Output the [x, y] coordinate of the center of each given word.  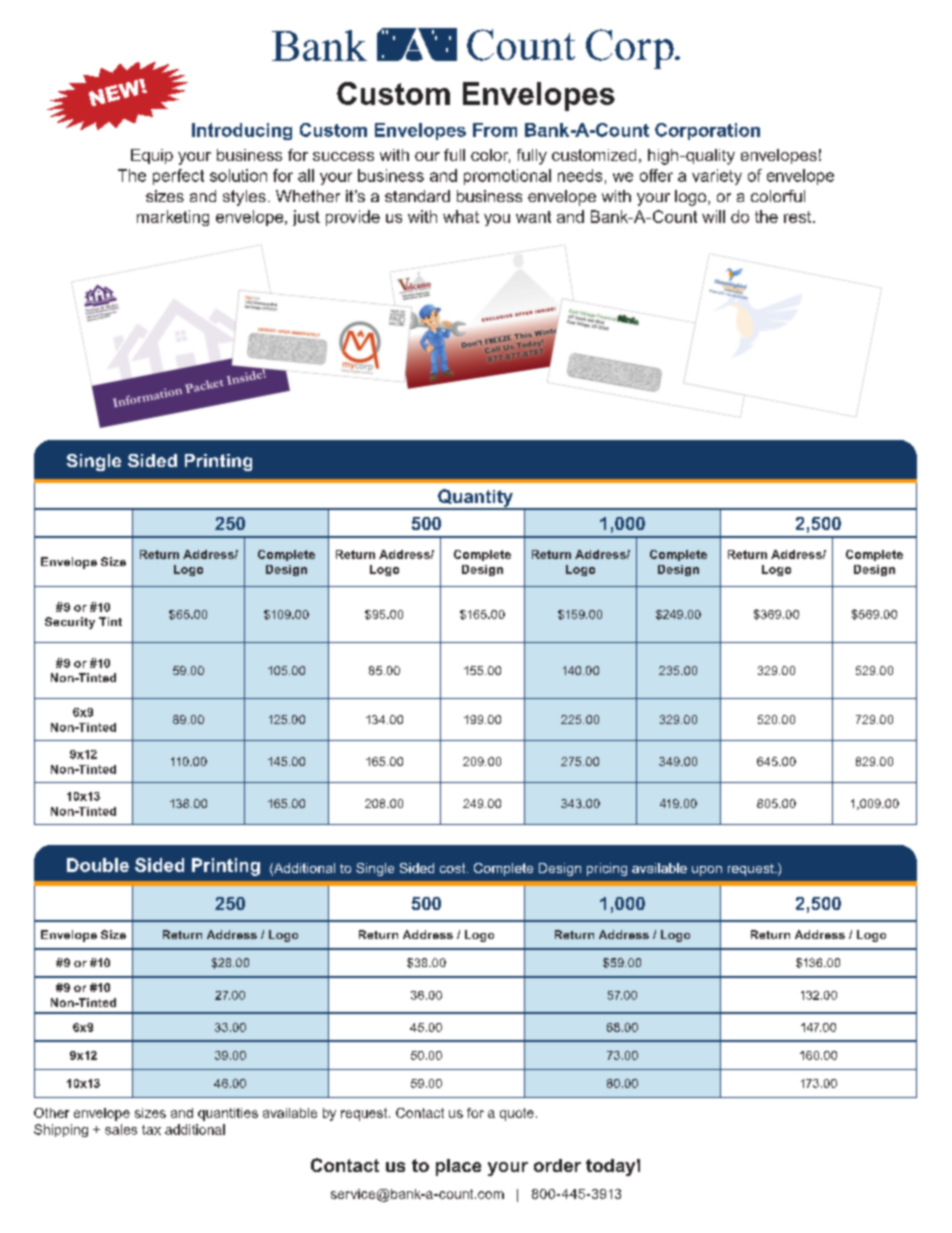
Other [51, 1113]
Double [98, 865]
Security [70, 623]
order [557, 1165]
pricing [607, 869]
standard [417, 196]
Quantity [475, 499]
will [713, 216]
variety [717, 177]
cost [454, 868]
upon [707, 871]
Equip [152, 156]
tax [151, 1130]
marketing [173, 218]
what [461, 216]
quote [517, 1114]
